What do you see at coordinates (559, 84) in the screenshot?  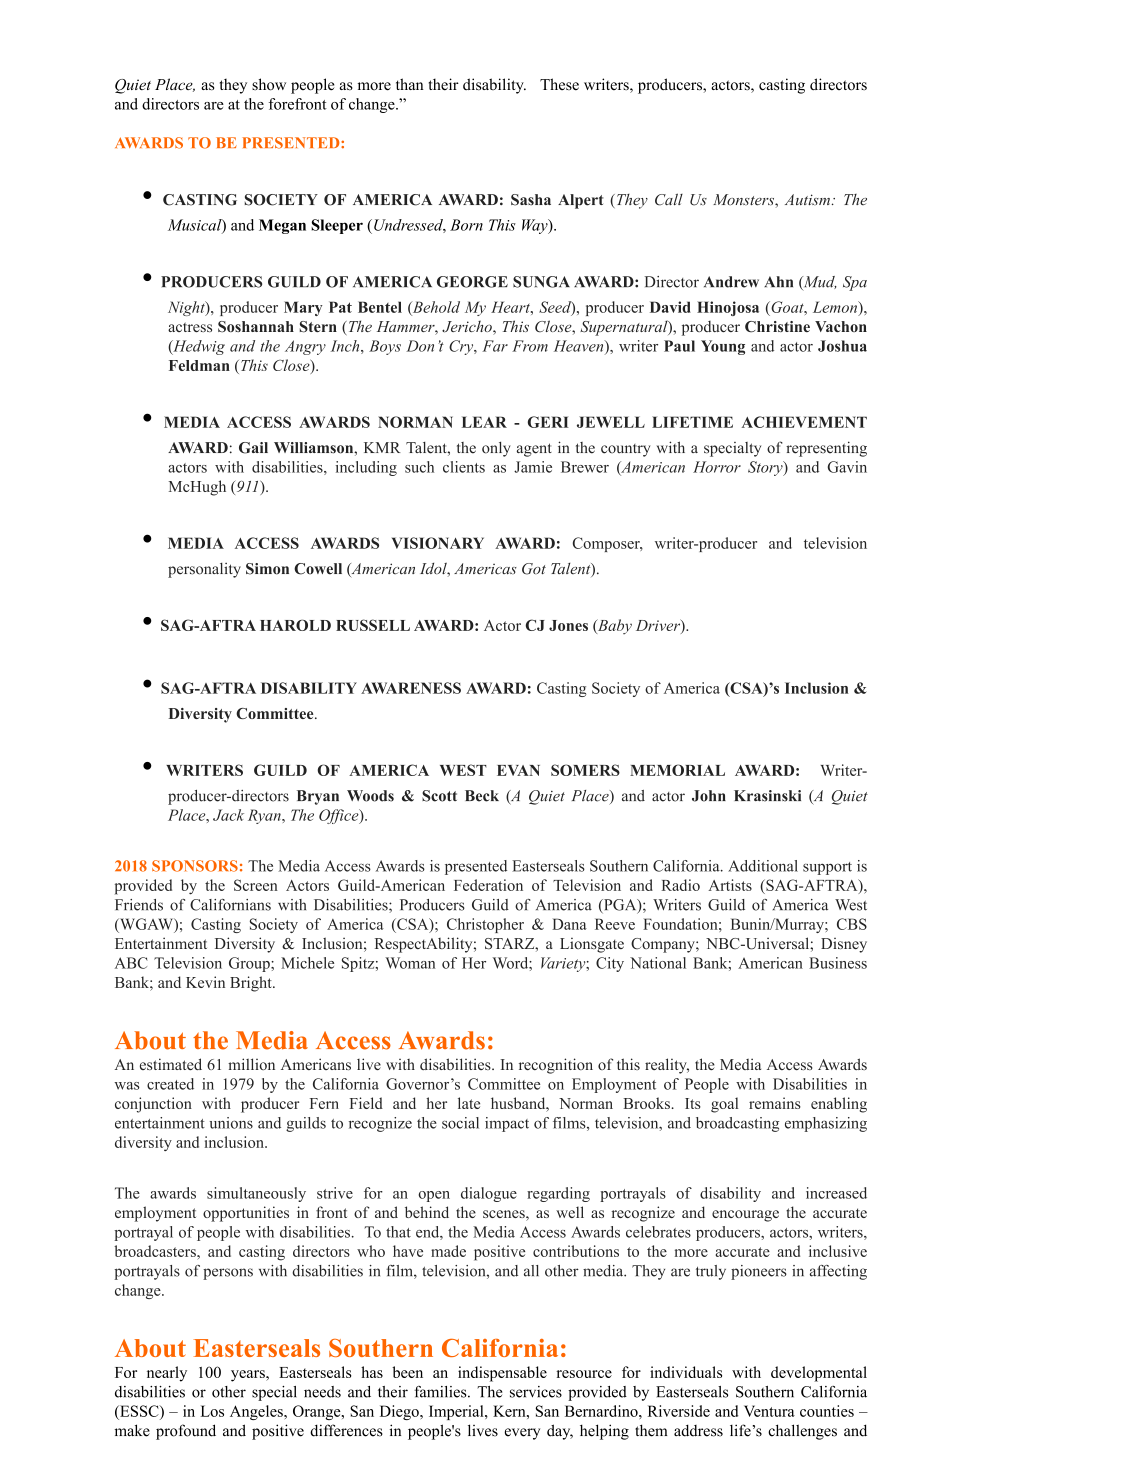 I see `These` at bounding box center [559, 84].
